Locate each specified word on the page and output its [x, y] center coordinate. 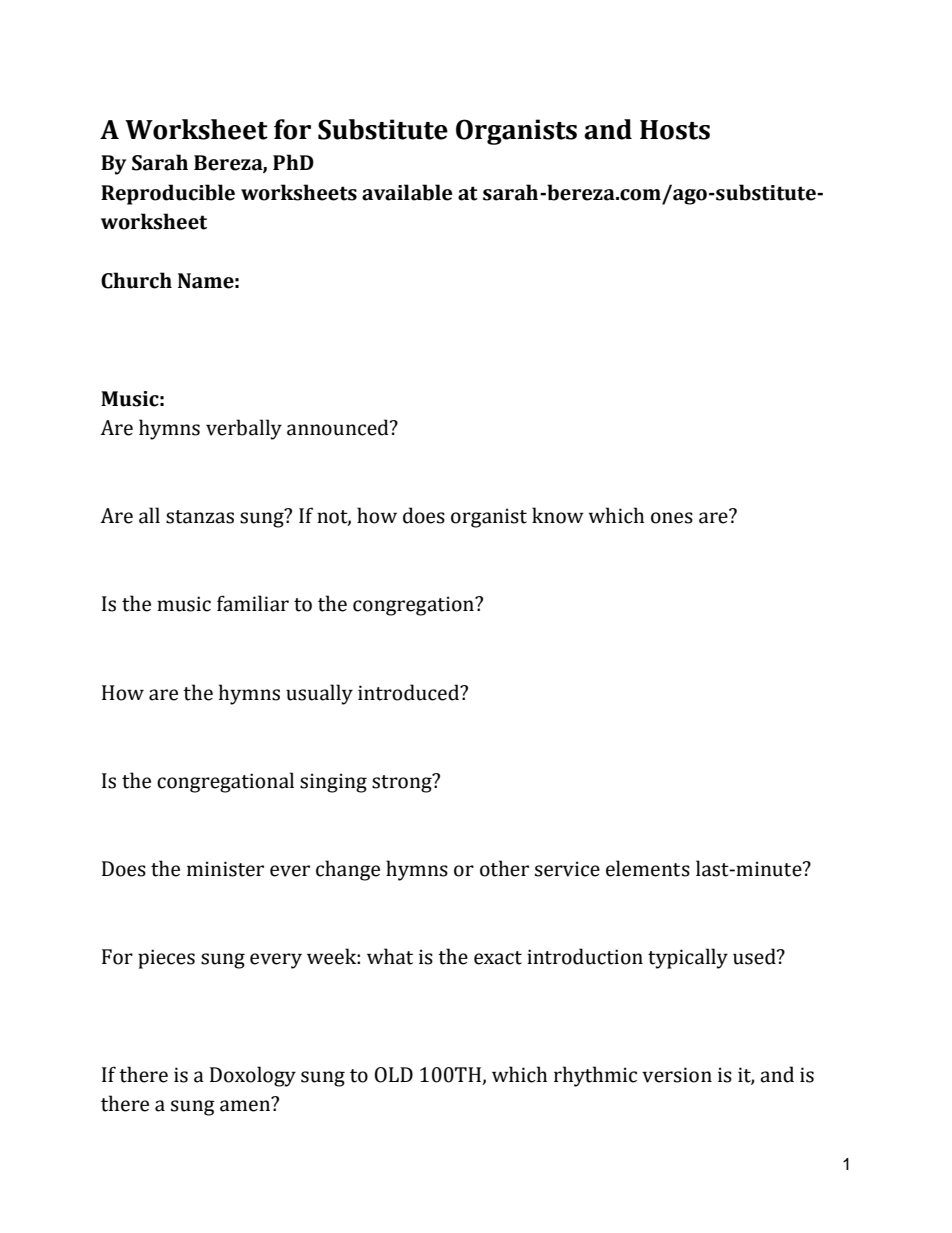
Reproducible [168, 194]
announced [339, 427]
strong [403, 783]
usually [319, 694]
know [558, 515]
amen [246, 1105]
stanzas [200, 517]
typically [688, 958]
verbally [244, 429]
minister [225, 869]
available [407, 192]
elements [648, 868]
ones [672, 518]
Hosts [675, 130]
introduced [409, 692]
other [504, 868]
